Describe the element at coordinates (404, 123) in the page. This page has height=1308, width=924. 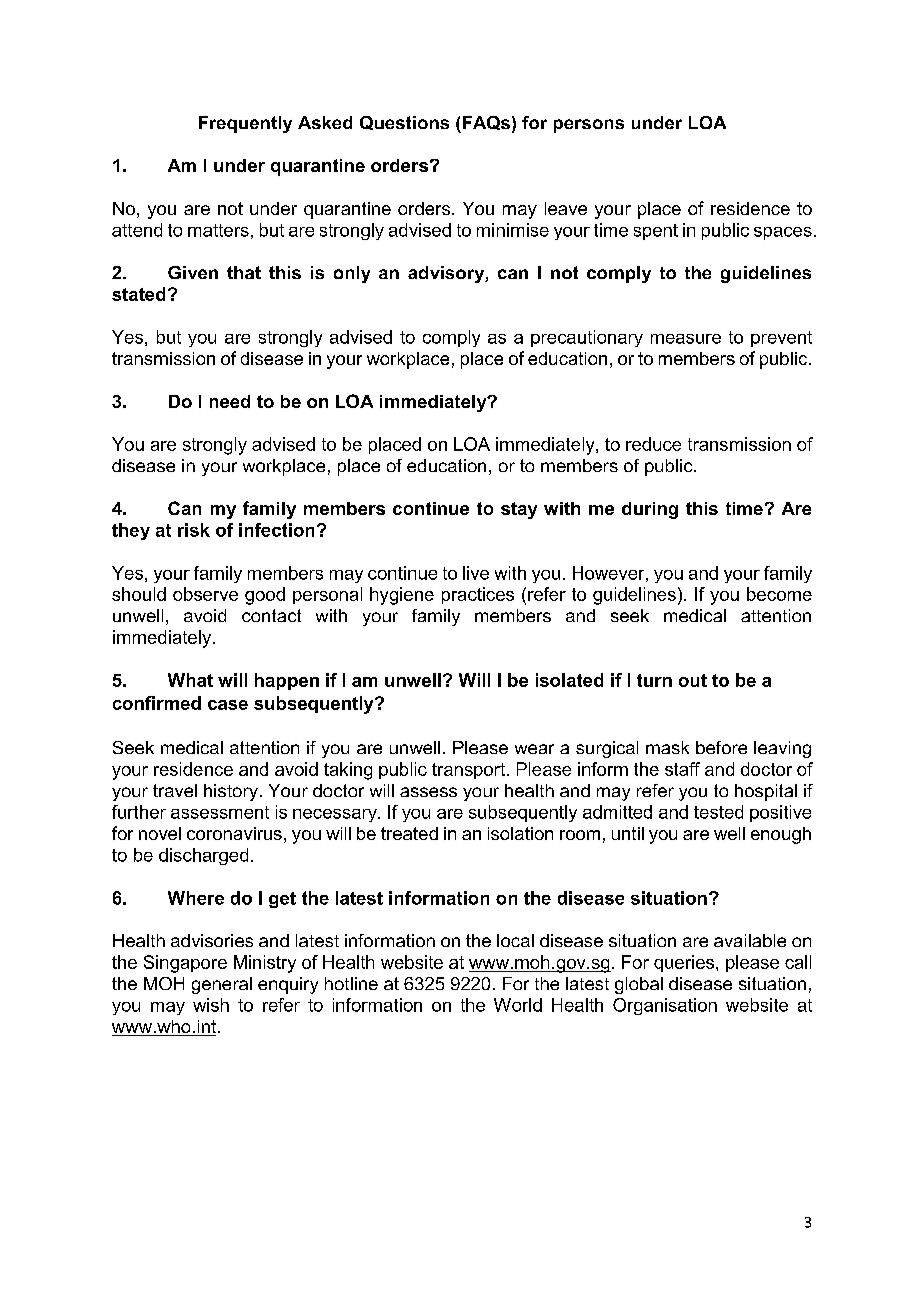
I see `Questions` at that location.
